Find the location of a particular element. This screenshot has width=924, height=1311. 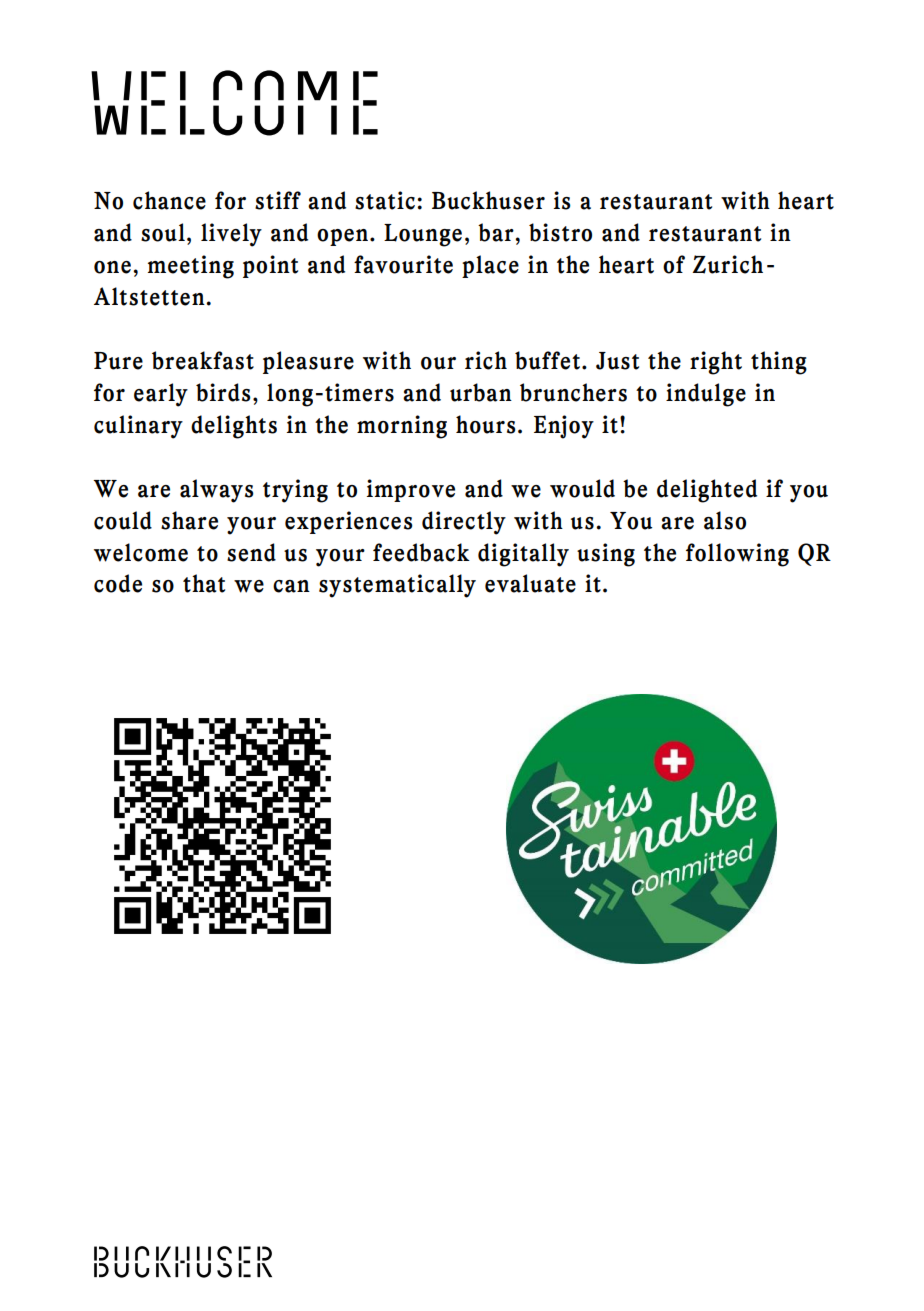

meeting is located at coordinates (191, 267).
